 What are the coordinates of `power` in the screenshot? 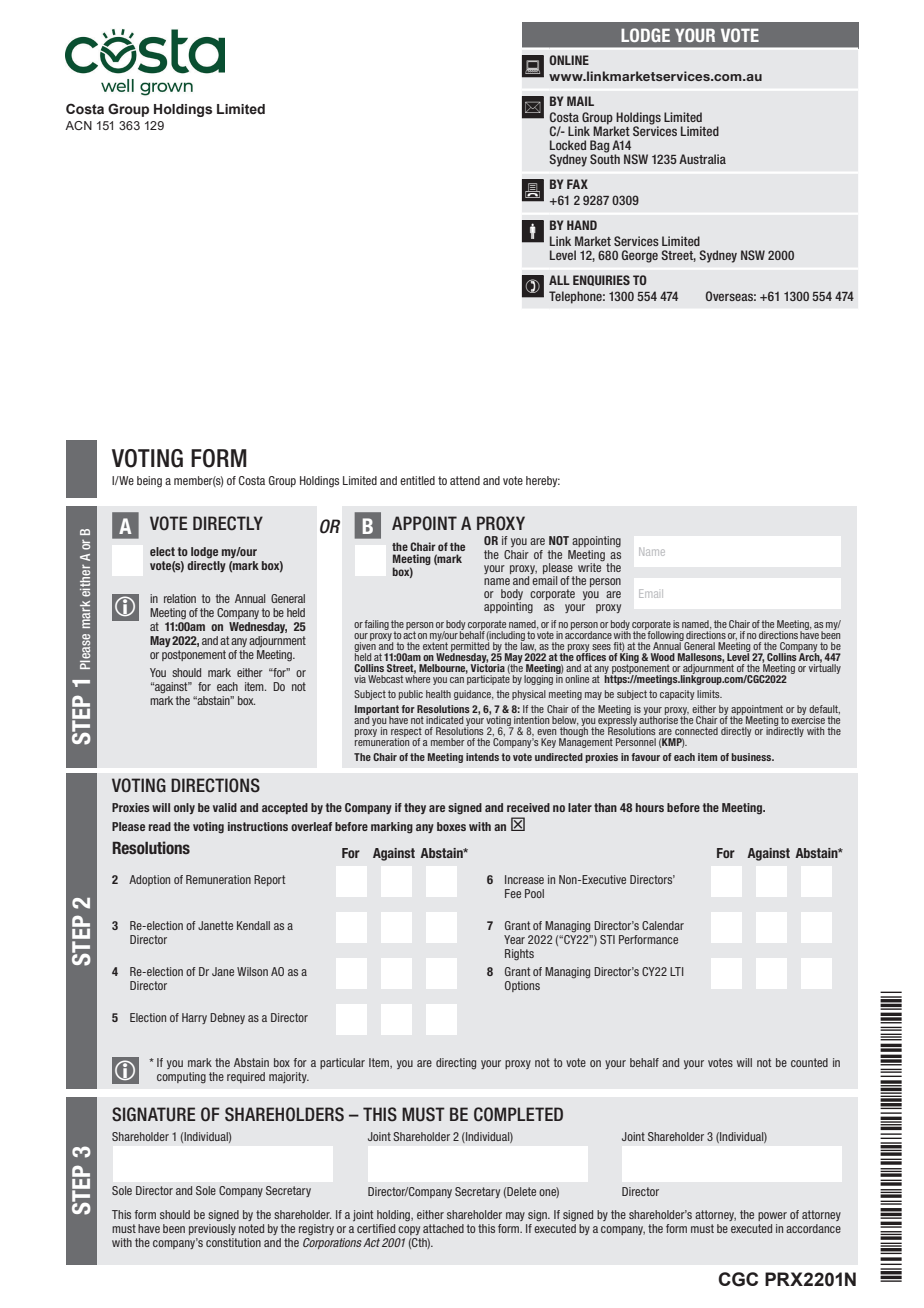 It's located at (772, 1216).
